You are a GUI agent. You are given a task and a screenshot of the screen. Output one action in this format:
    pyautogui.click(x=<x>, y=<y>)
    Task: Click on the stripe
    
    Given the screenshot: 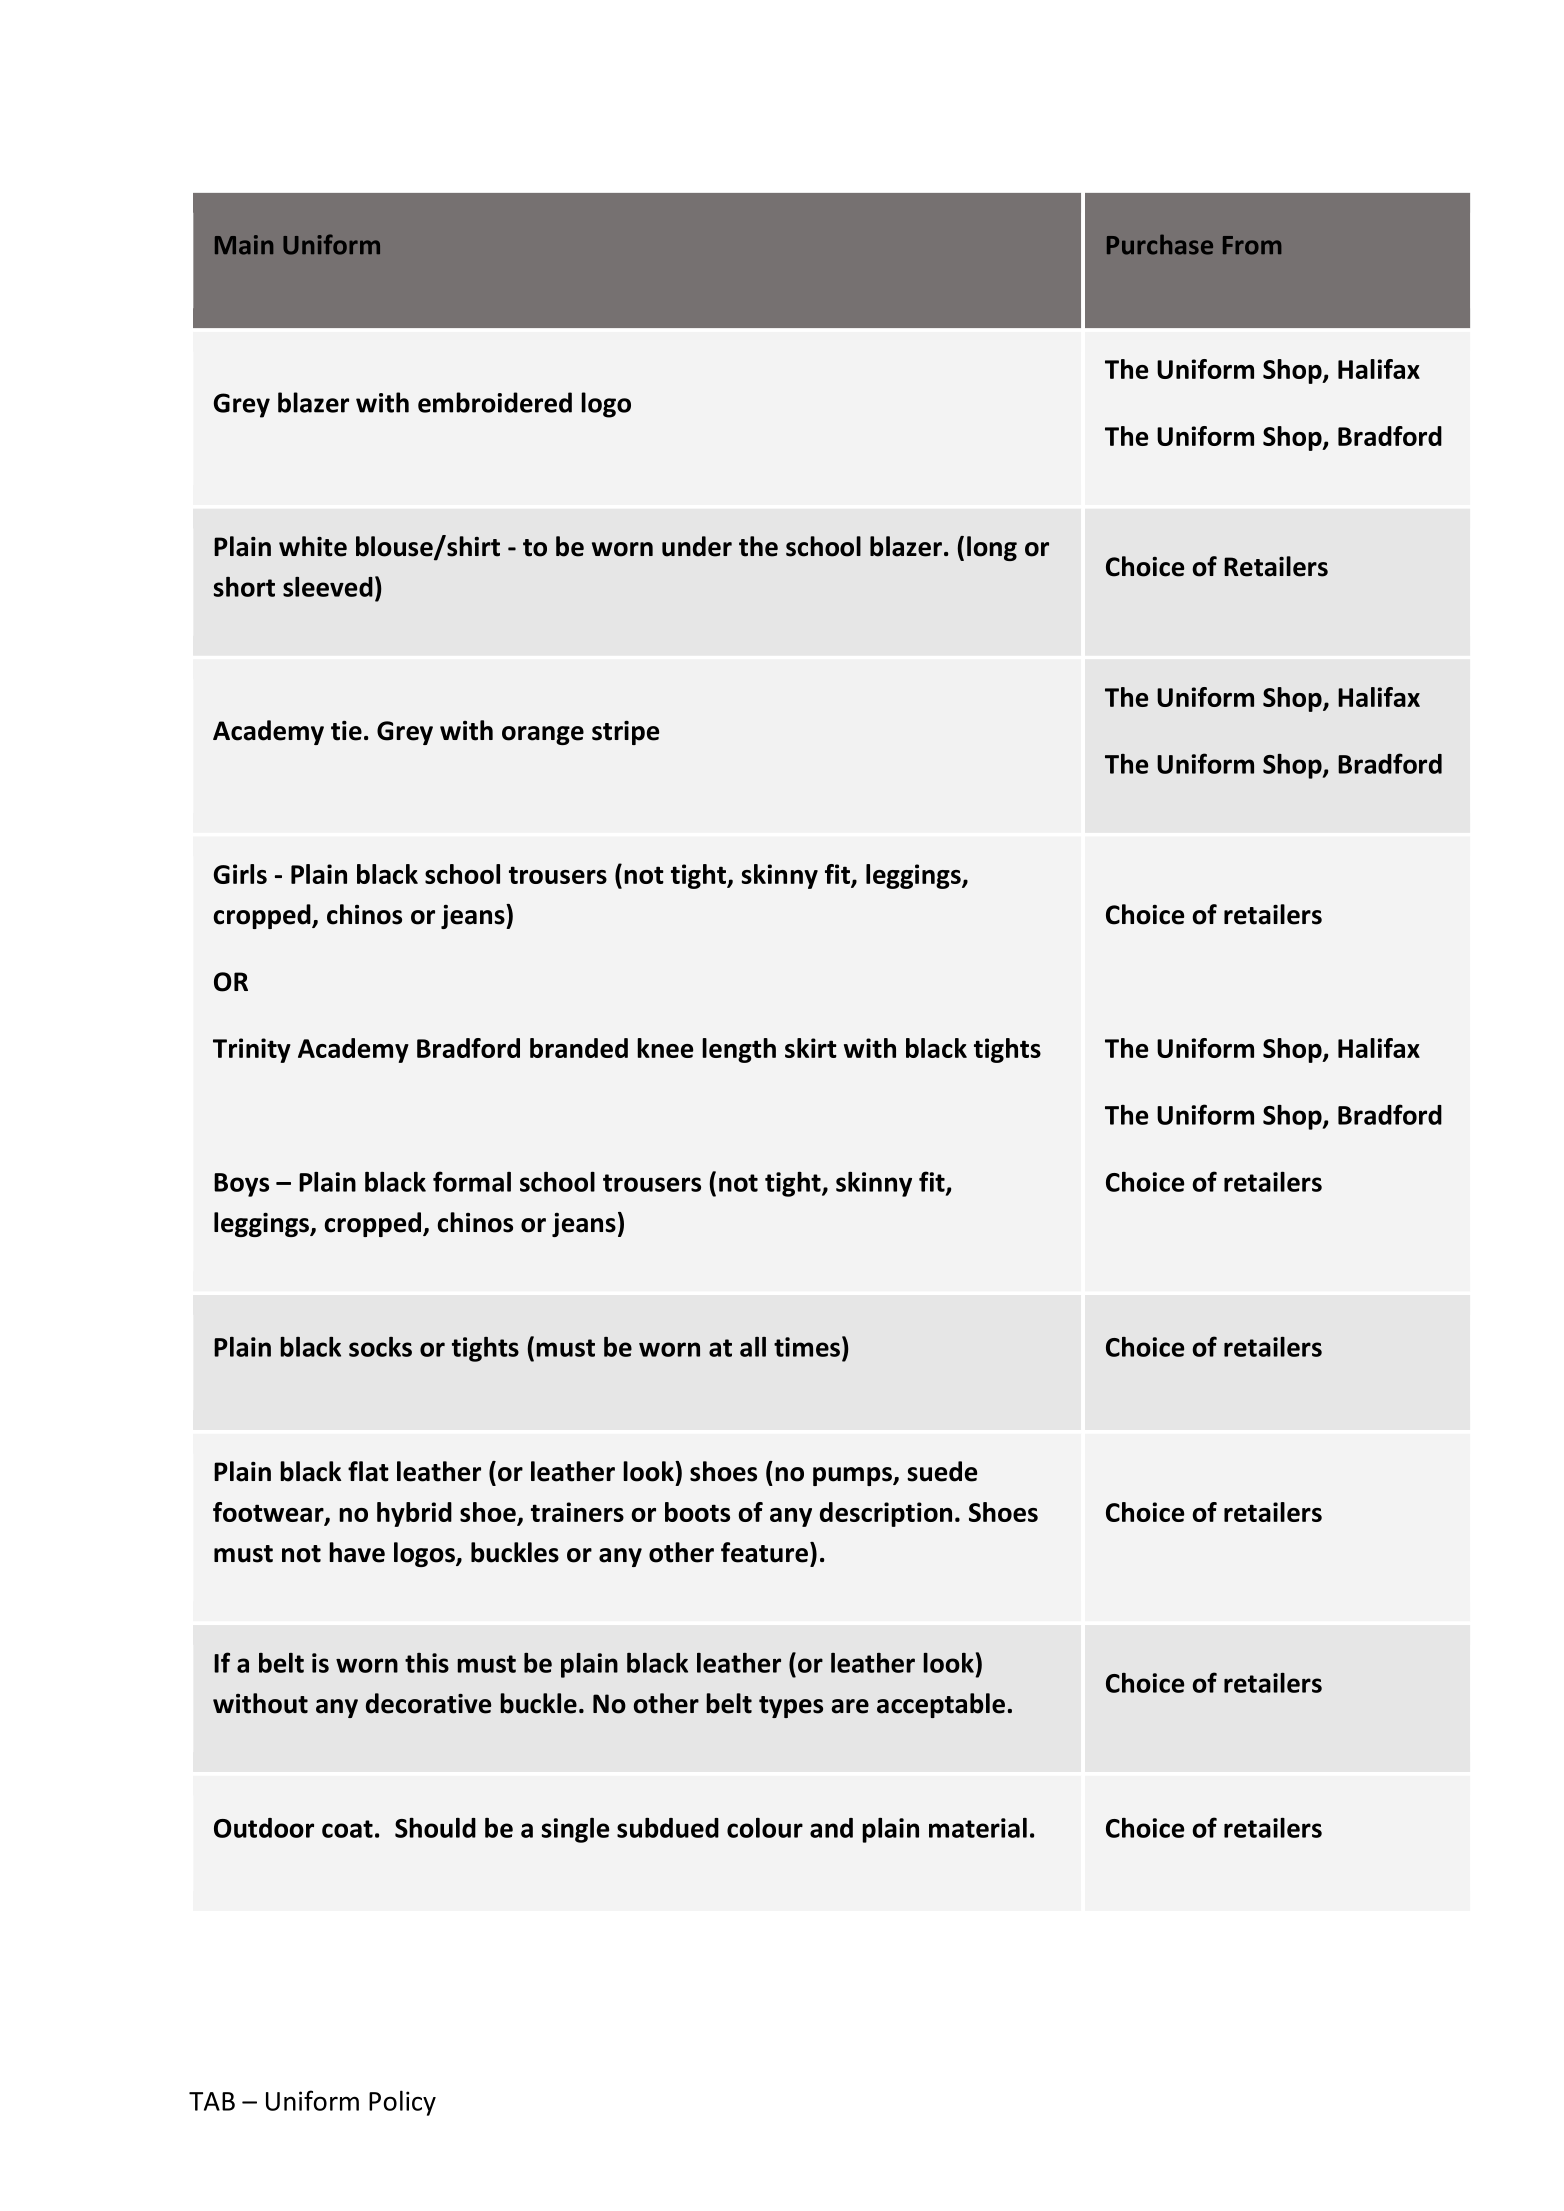 What is the action you would take?
    pyautogui.click(x=625, y=732)
